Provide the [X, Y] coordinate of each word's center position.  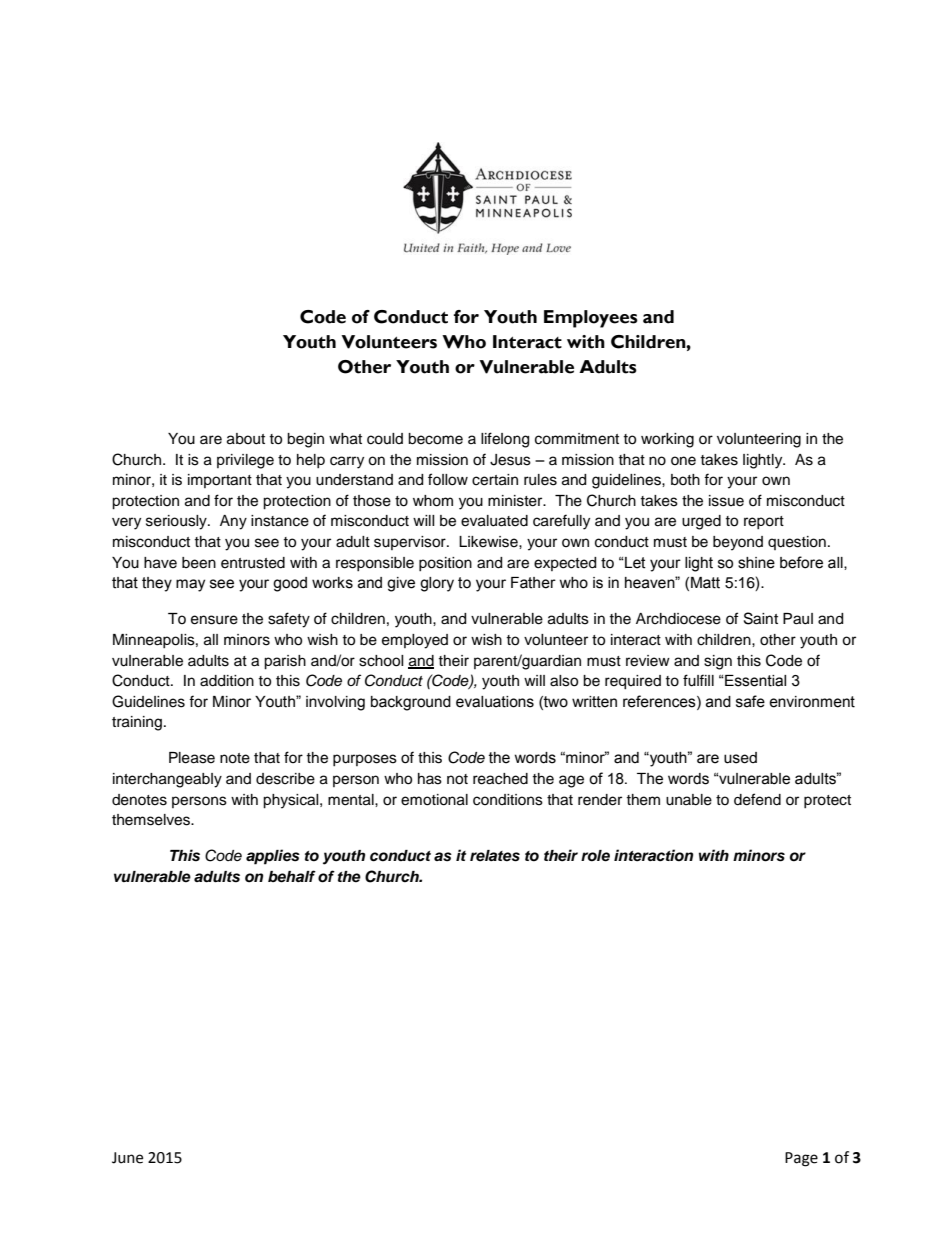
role [595, 856]
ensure [214, 620]
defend [757, 799]
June [127, 1158]
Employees [591, 319]
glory [437, 584]
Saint [761, 618]
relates [495, 856]
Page [801, 1159]
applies [273, 857]
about [246, 439]
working [667, 440]
